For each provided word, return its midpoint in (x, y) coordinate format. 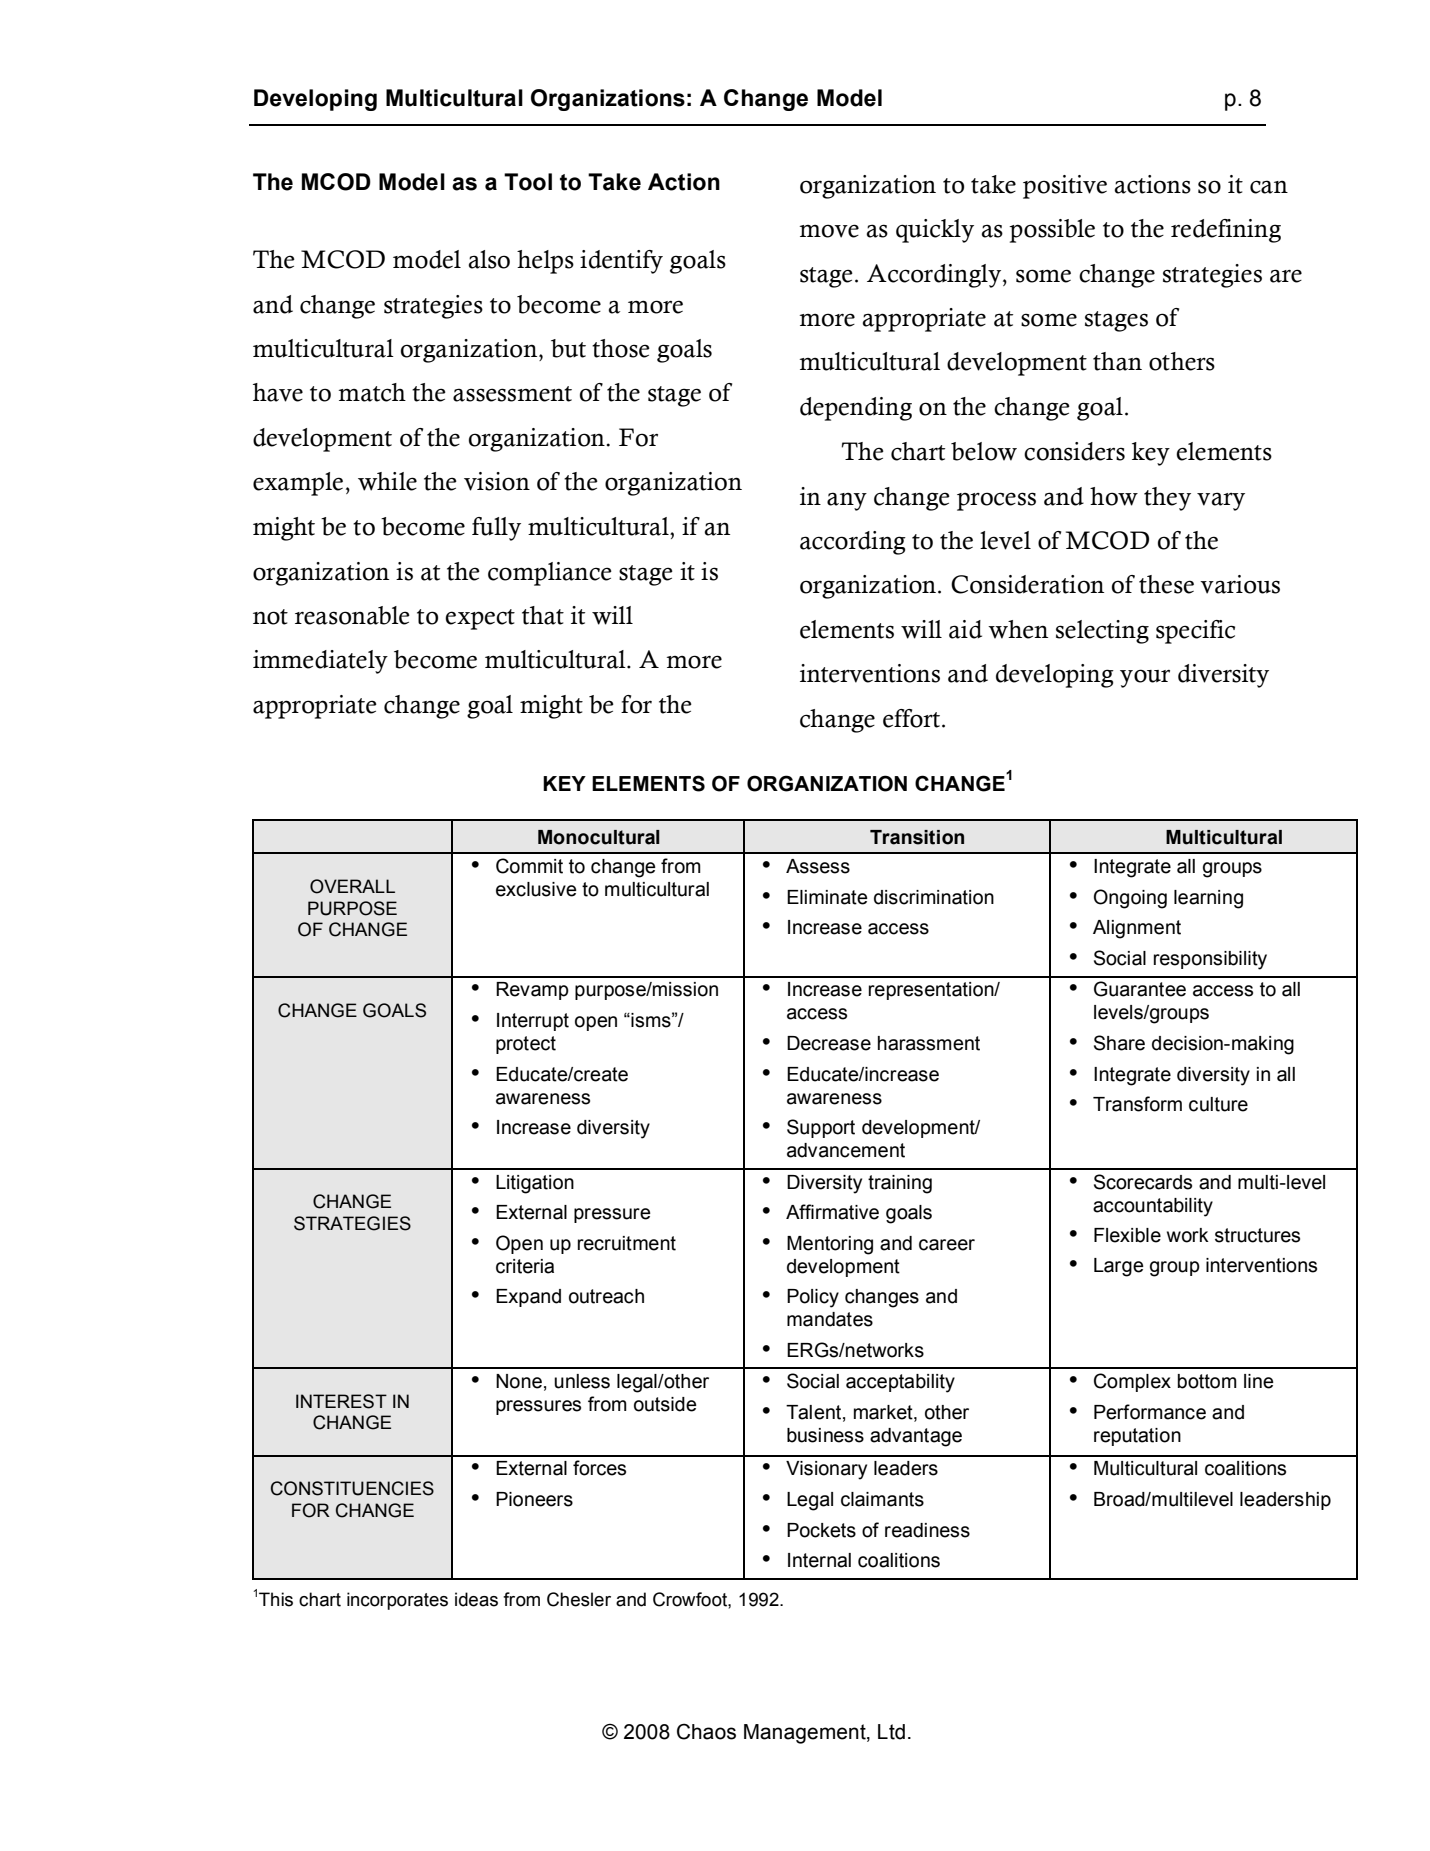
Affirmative (832, 1212)
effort (911, 718)
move (829, 231)
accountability (1153, 1207)
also (489, 259)
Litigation (535, 1184)
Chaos (706, 1731)
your (1145, 678)
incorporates (397, 1601)
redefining (1226, 231)
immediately (320, 662)
